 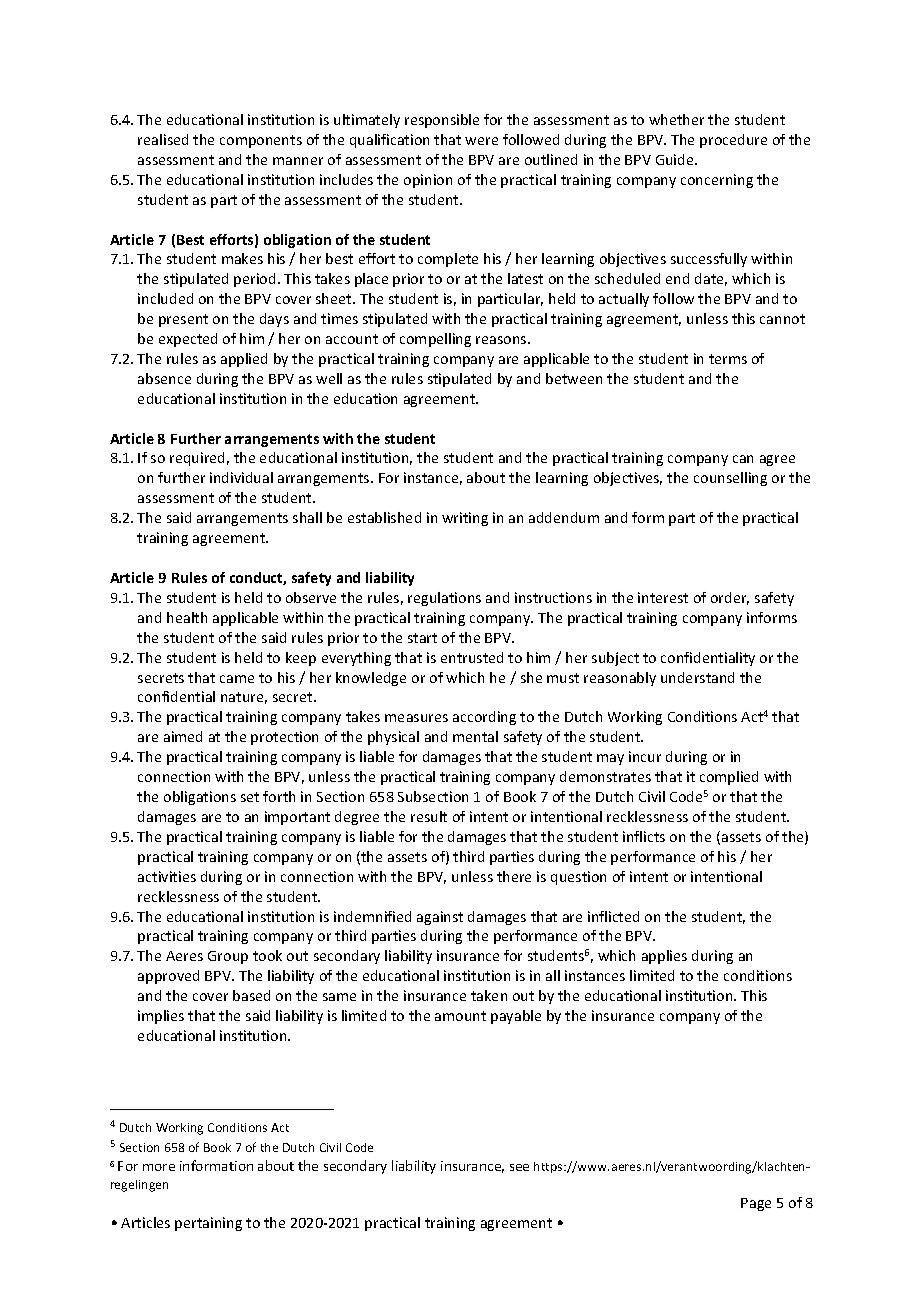 I want to click on result, so click(x=429, y=816).
